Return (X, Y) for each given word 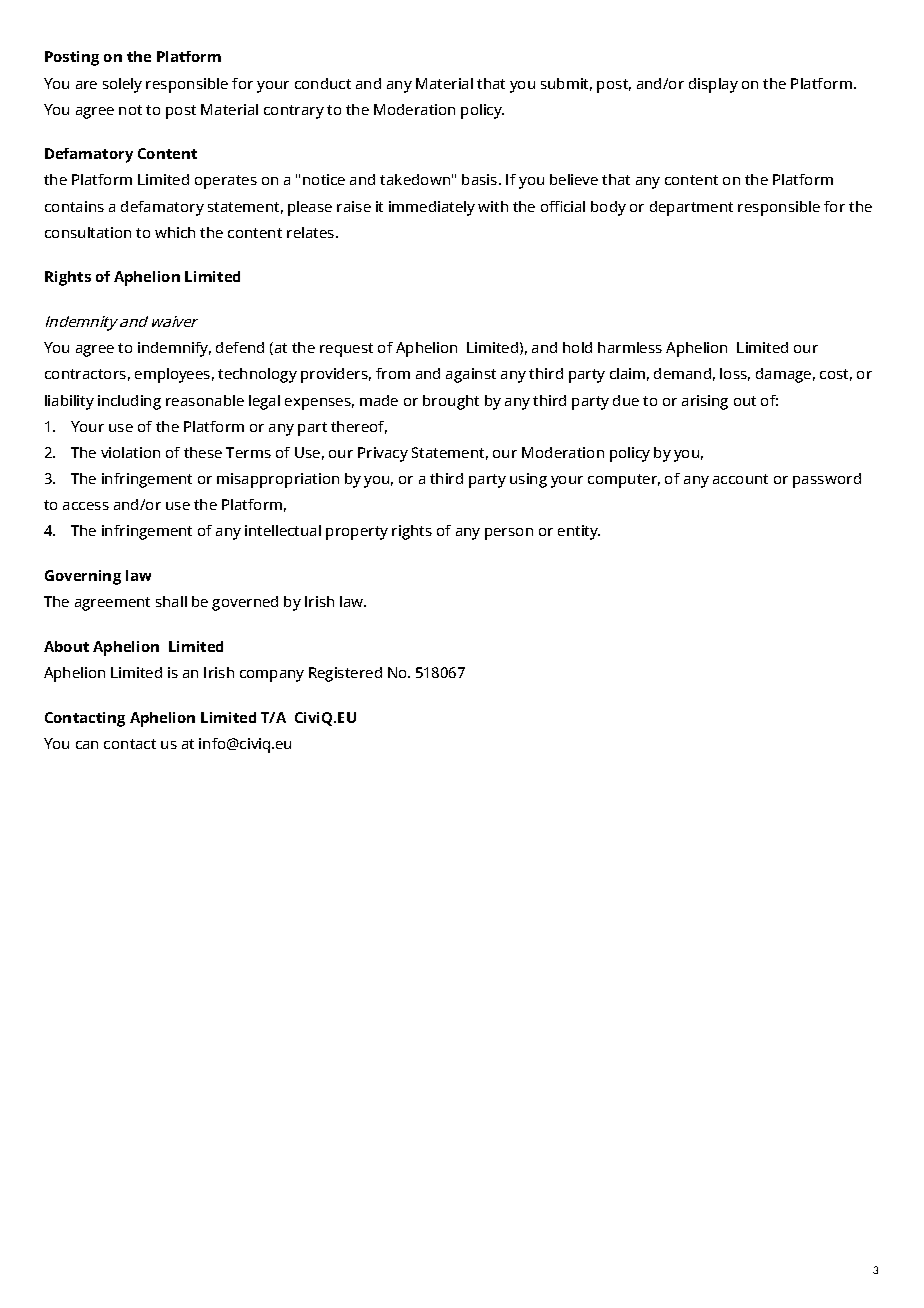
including (129, 402)
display (713, 85)
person (509, 534)
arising (705, 402)
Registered (345, 674)
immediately (432, 208)
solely (122, 85)
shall (171, 601)
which (175, 232)
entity (579, 532)
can (87, 745)
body (608, 208)
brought (451, 402)
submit (566, 84)
